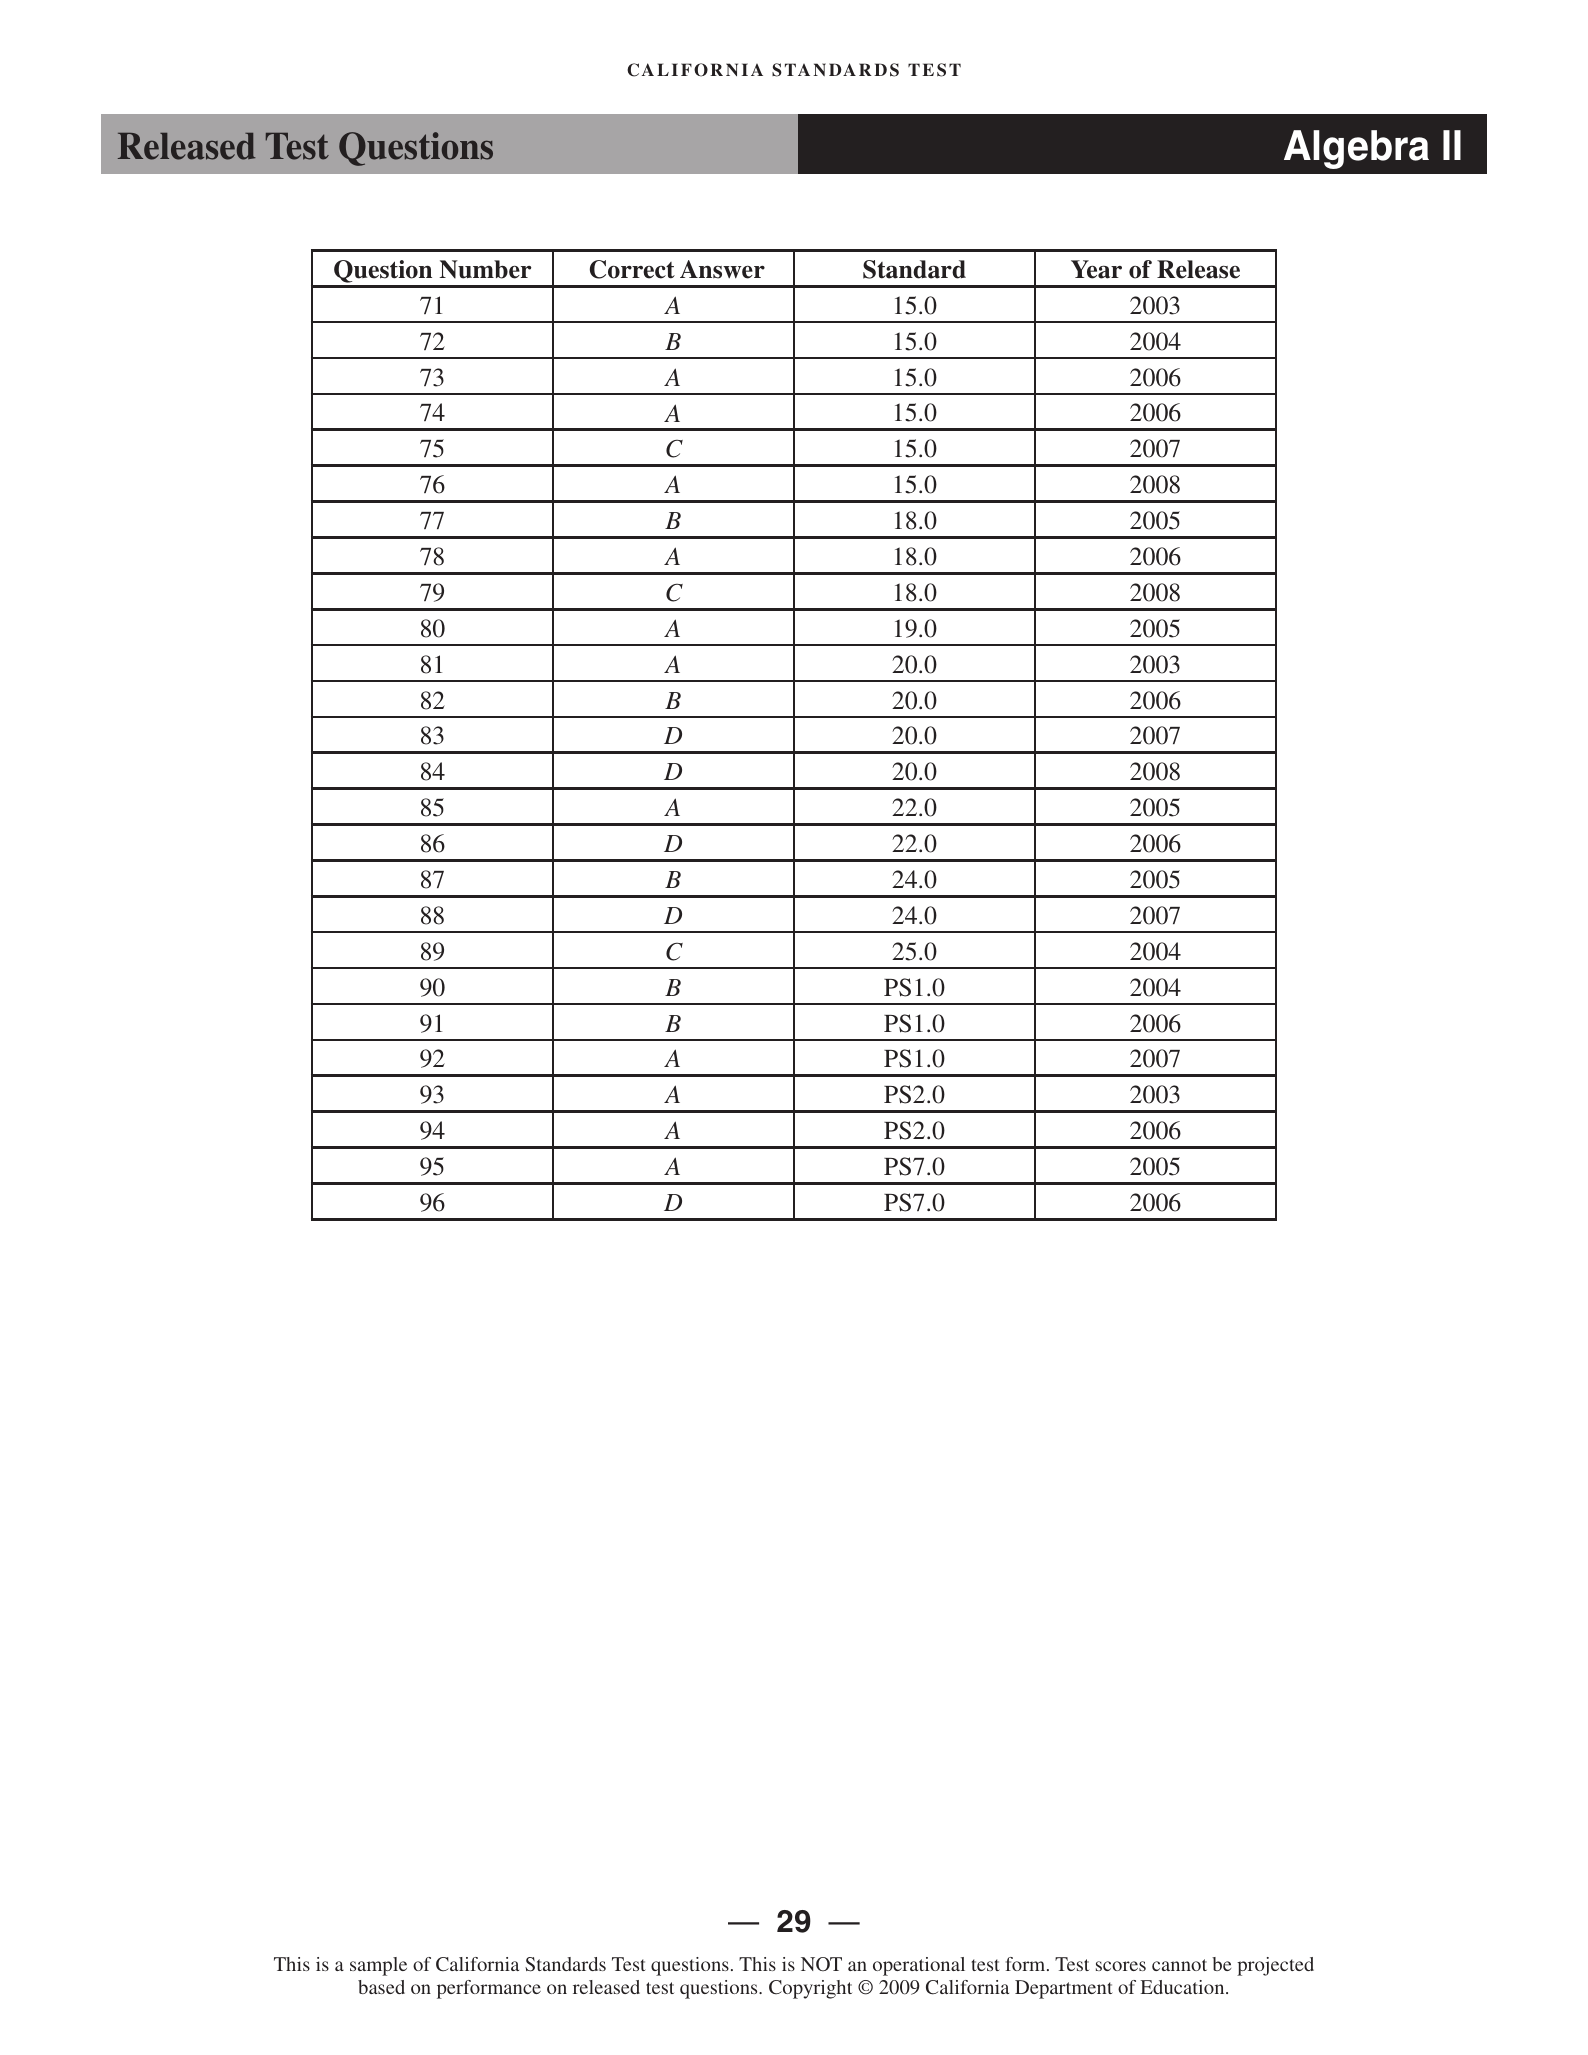 This screenshot has height=2055, width=1588. What do you see at coordinates (810, 1989) in the screenshot?
I see `Copyright` at bounding box center [810, 1989].
